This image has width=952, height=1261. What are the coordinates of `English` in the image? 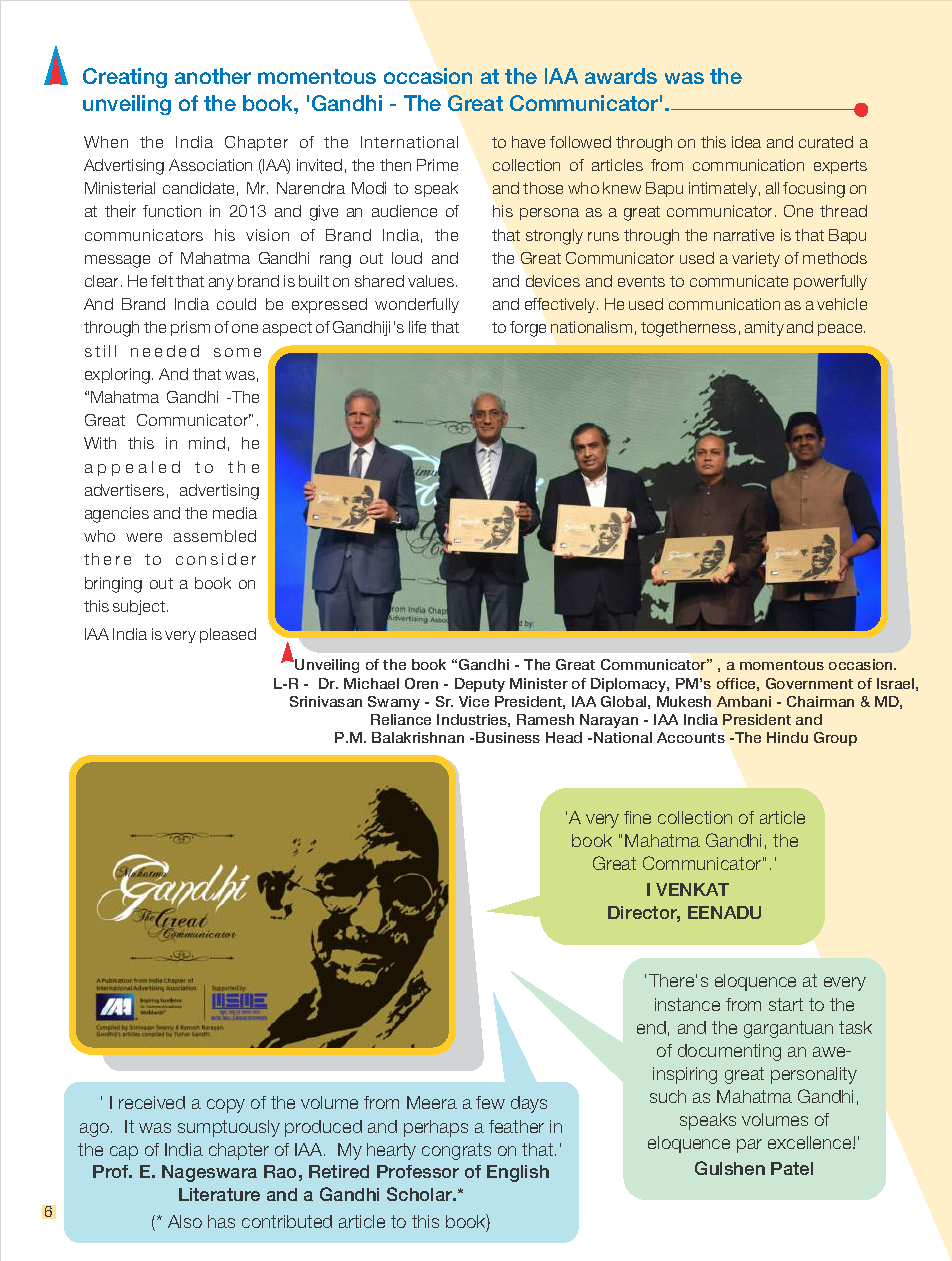 It's located at (518, 1173).
